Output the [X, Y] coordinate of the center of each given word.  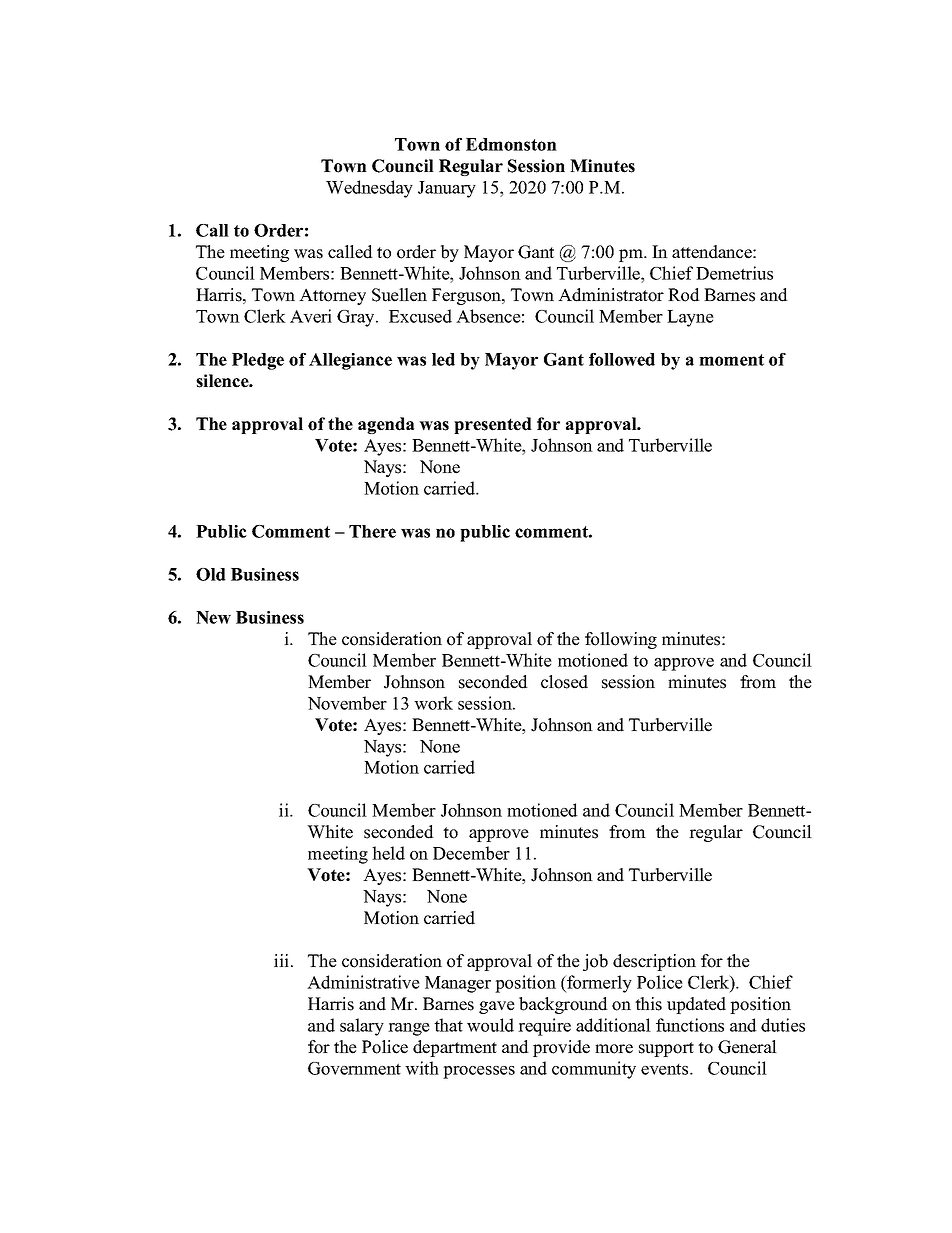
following [621, 640]
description [654, 962]
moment [731, 360]
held [388, 853]
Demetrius [734, 273]
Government [354, 1068]
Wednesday [369, 189]
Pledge [258, 361]
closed [564, 682]
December [471, 853]
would [490, 1025]
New [213, 617]
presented [493, 425]
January [447, 189]
